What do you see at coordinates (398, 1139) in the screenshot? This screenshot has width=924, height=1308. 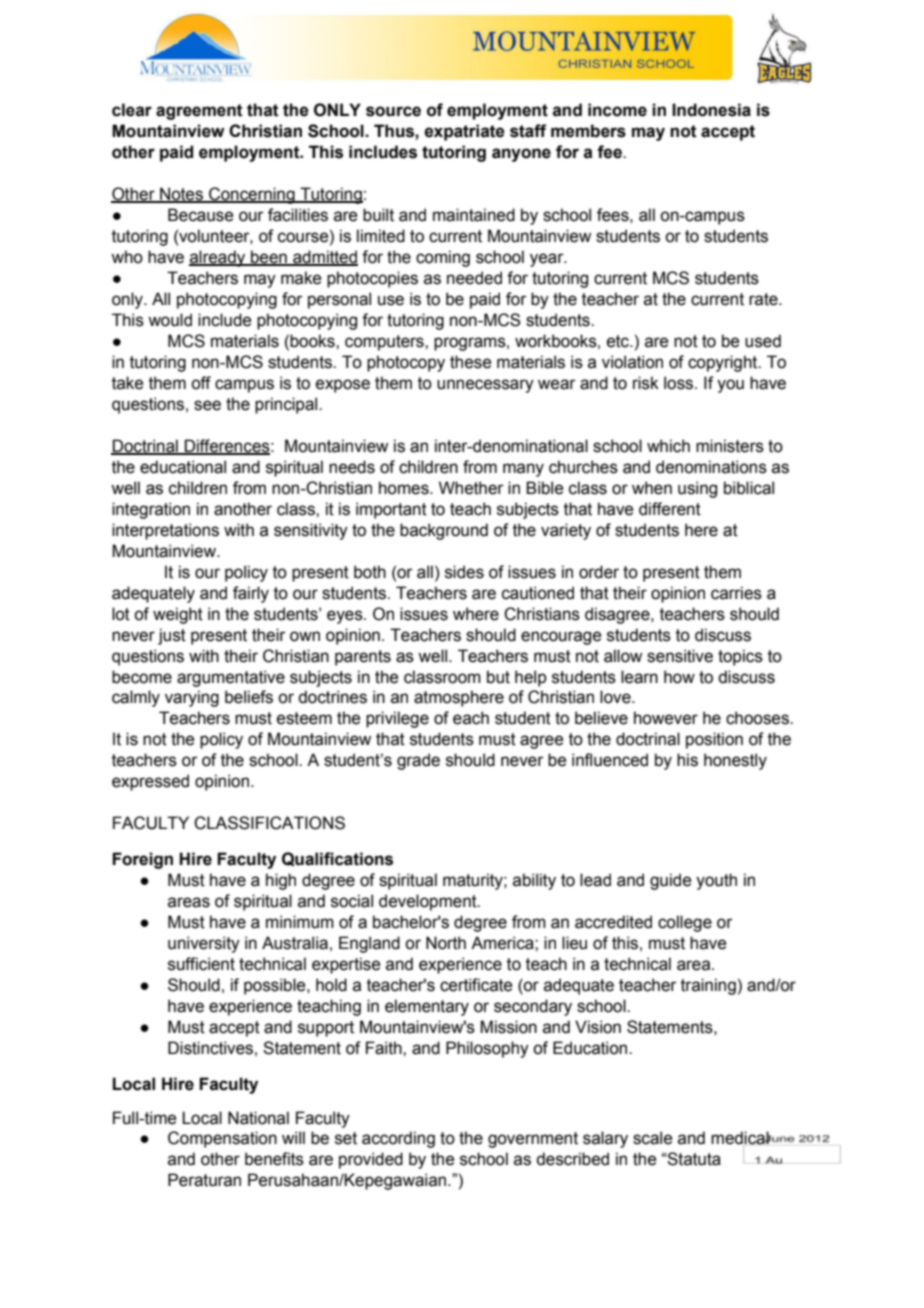 I see `according` at bounding box center [398, 1139].
